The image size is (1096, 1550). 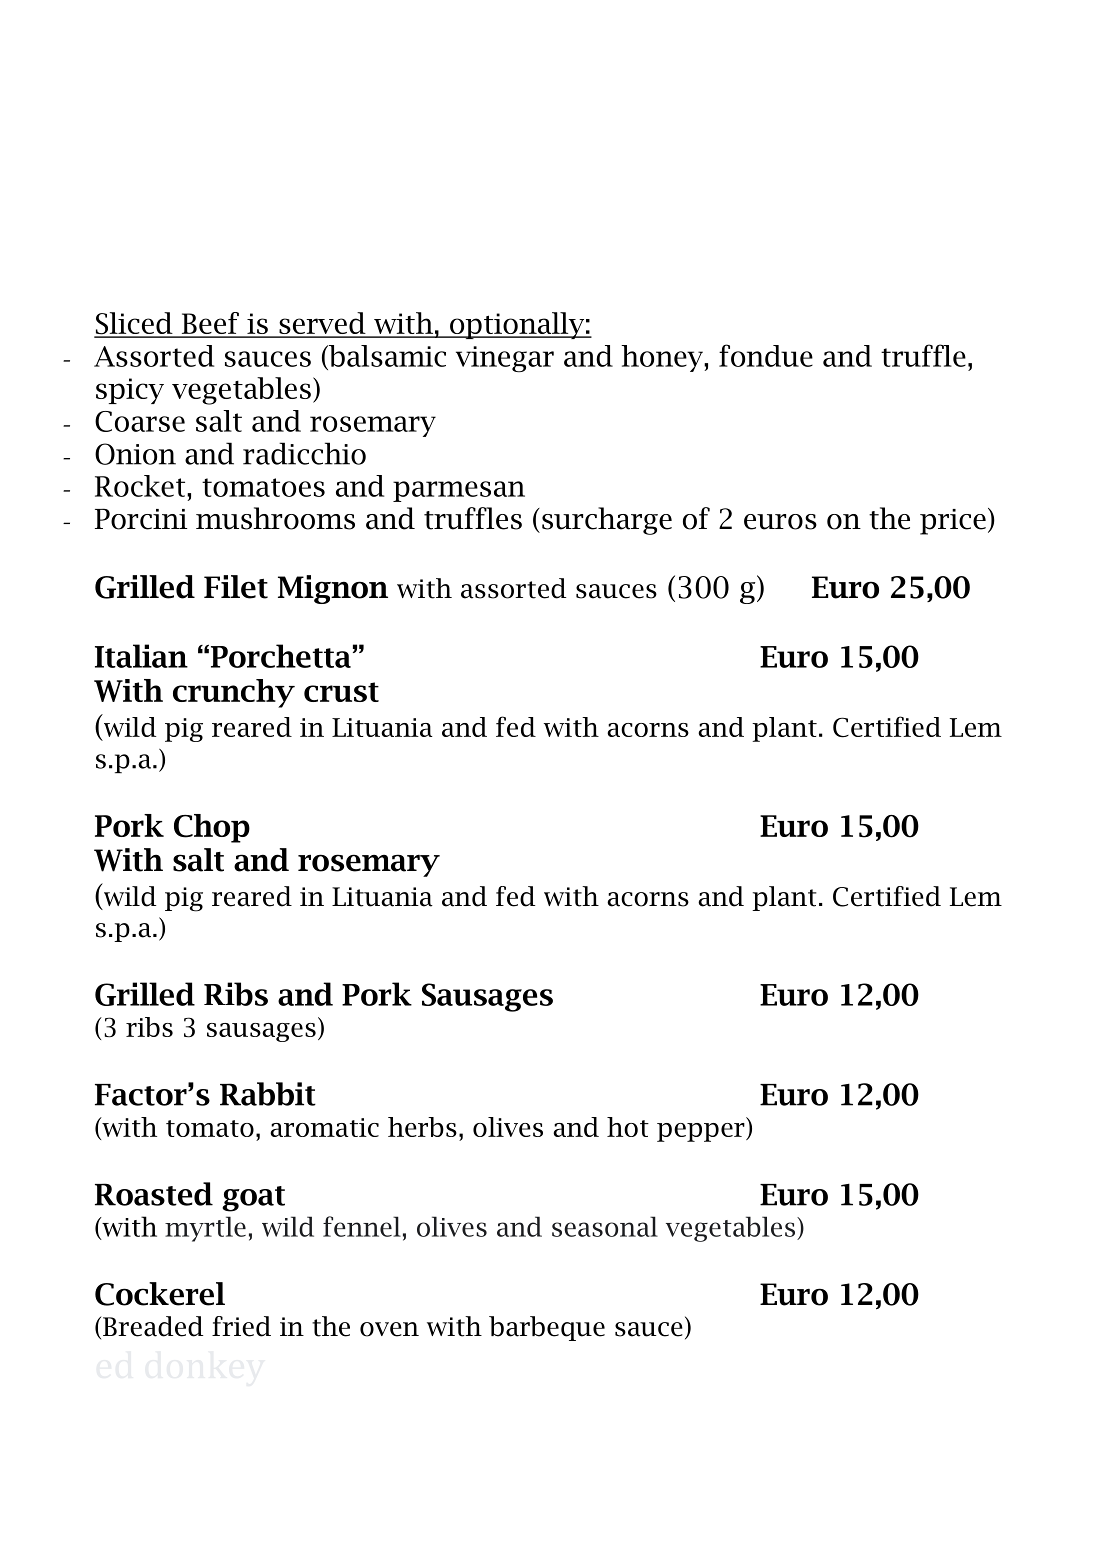 I want to click on seasonal, so click(x=605, y=1226).
